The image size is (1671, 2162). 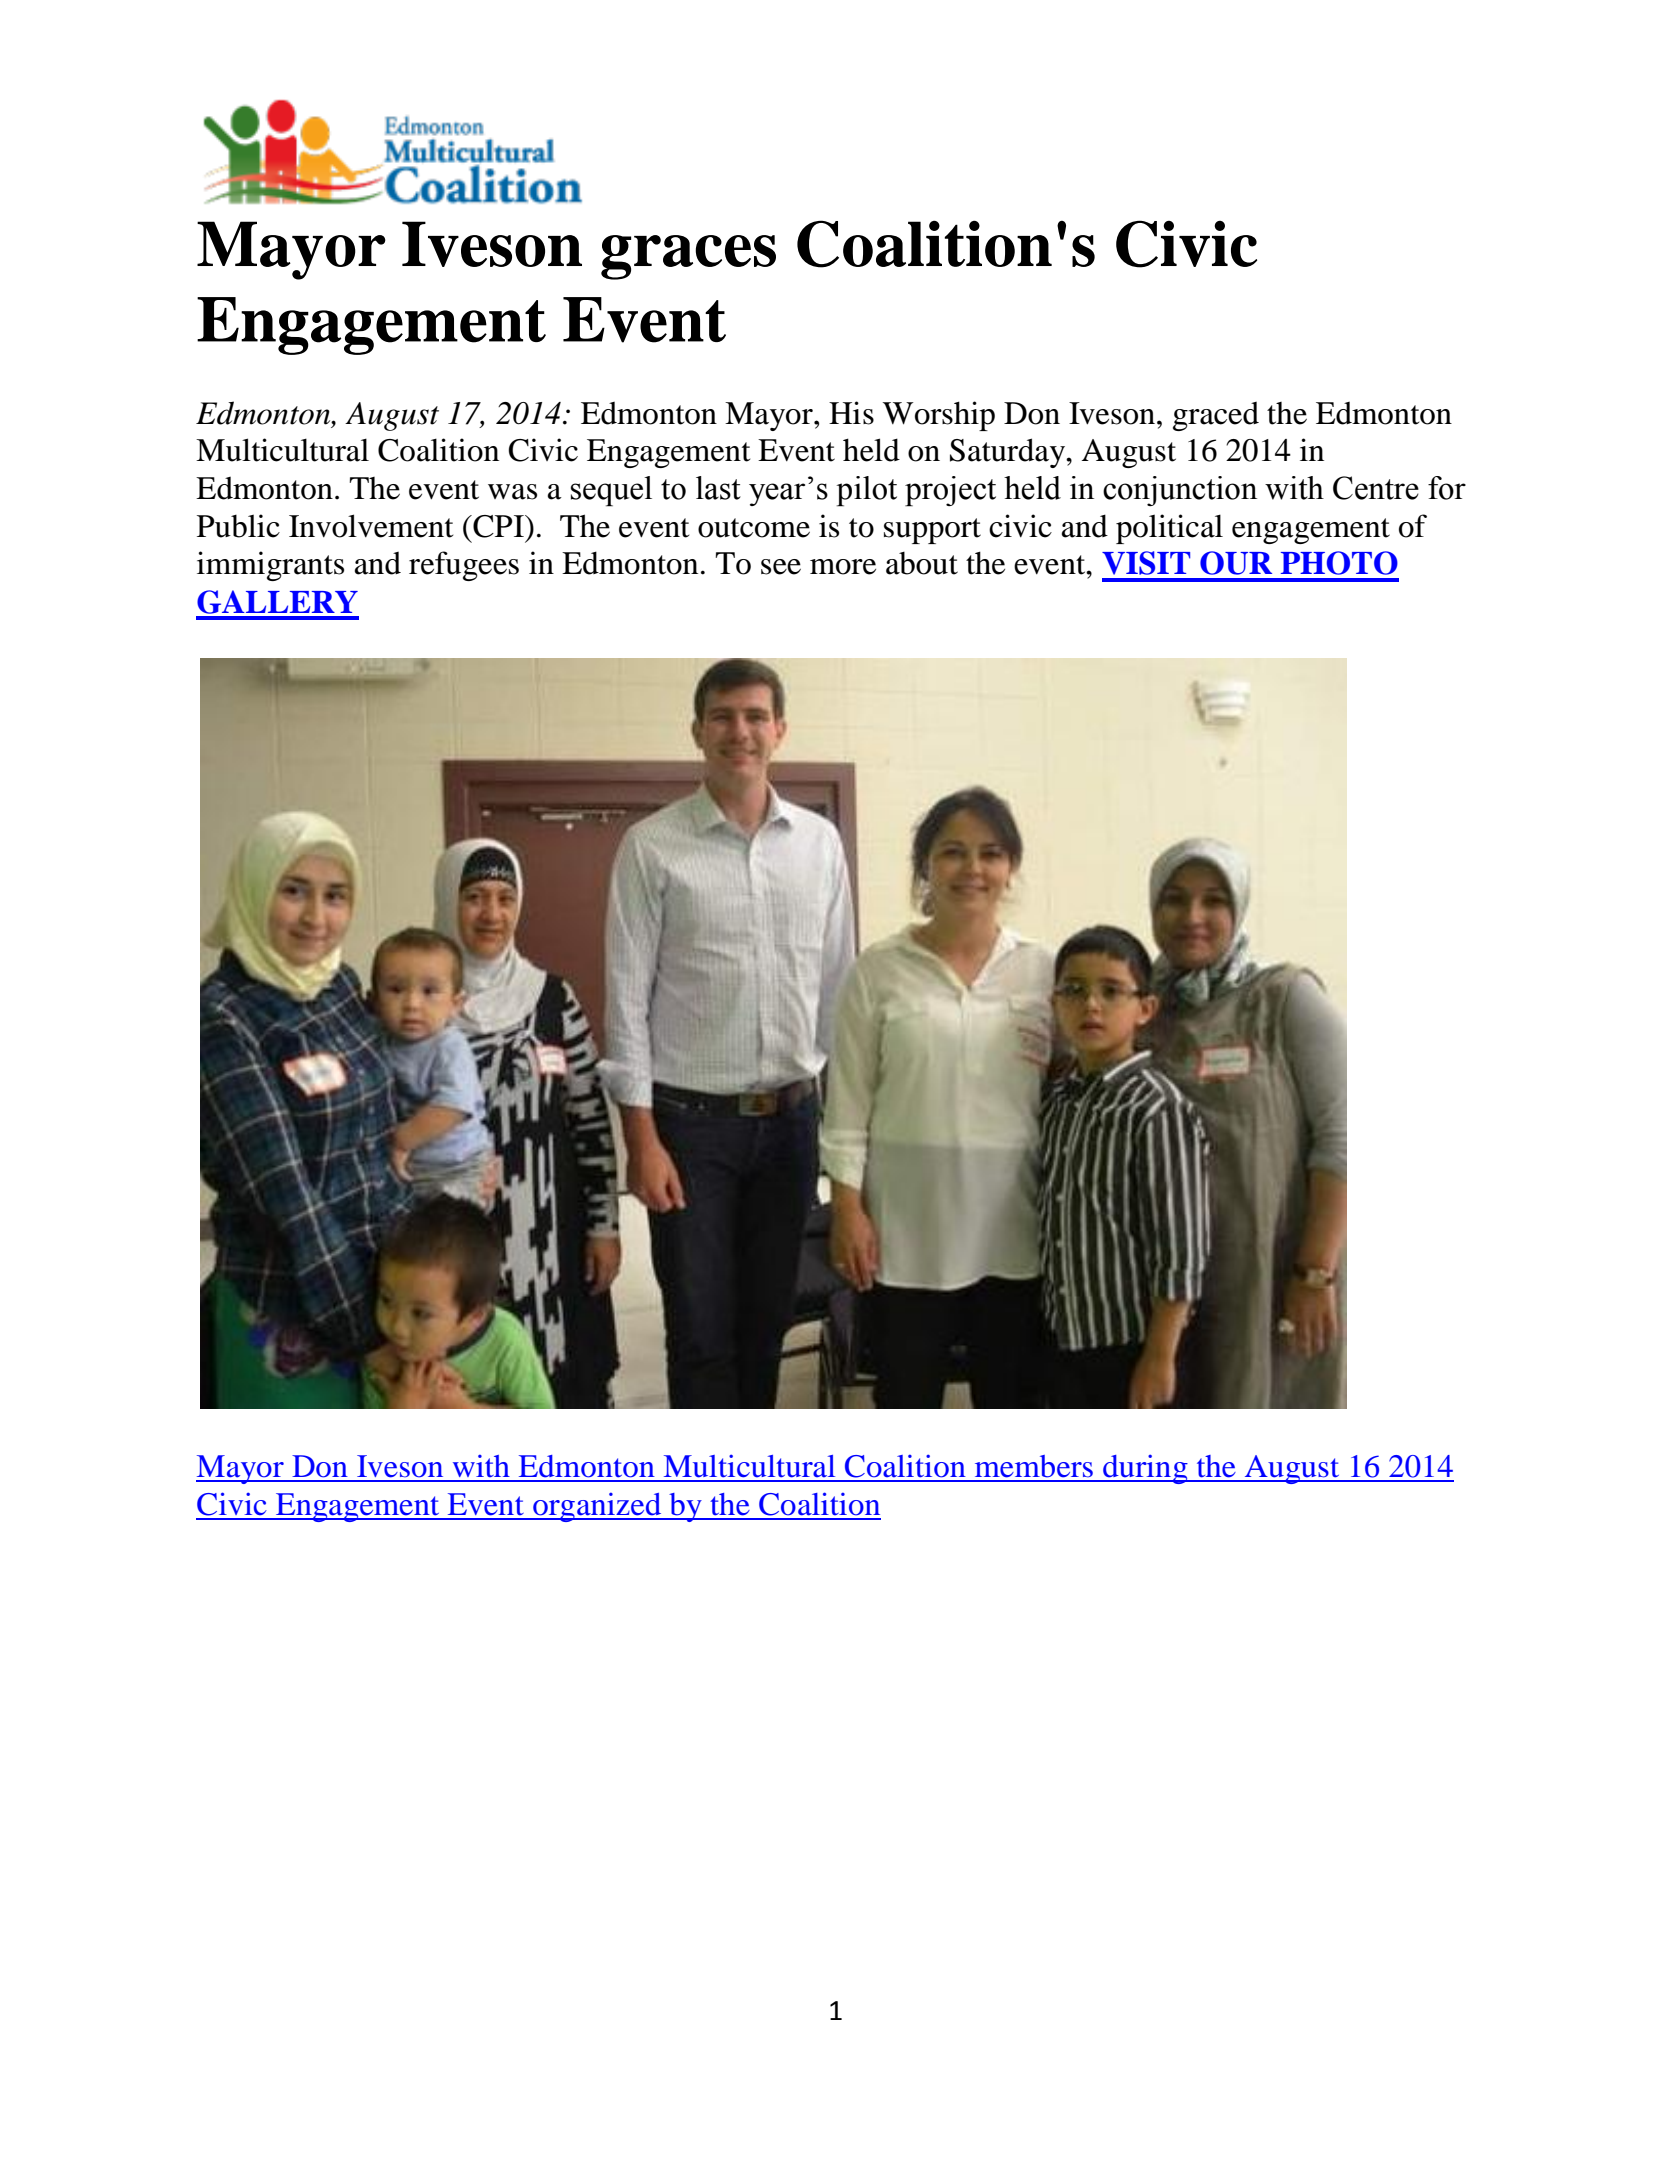 I want to click on His, so click(x=851, y=413).
